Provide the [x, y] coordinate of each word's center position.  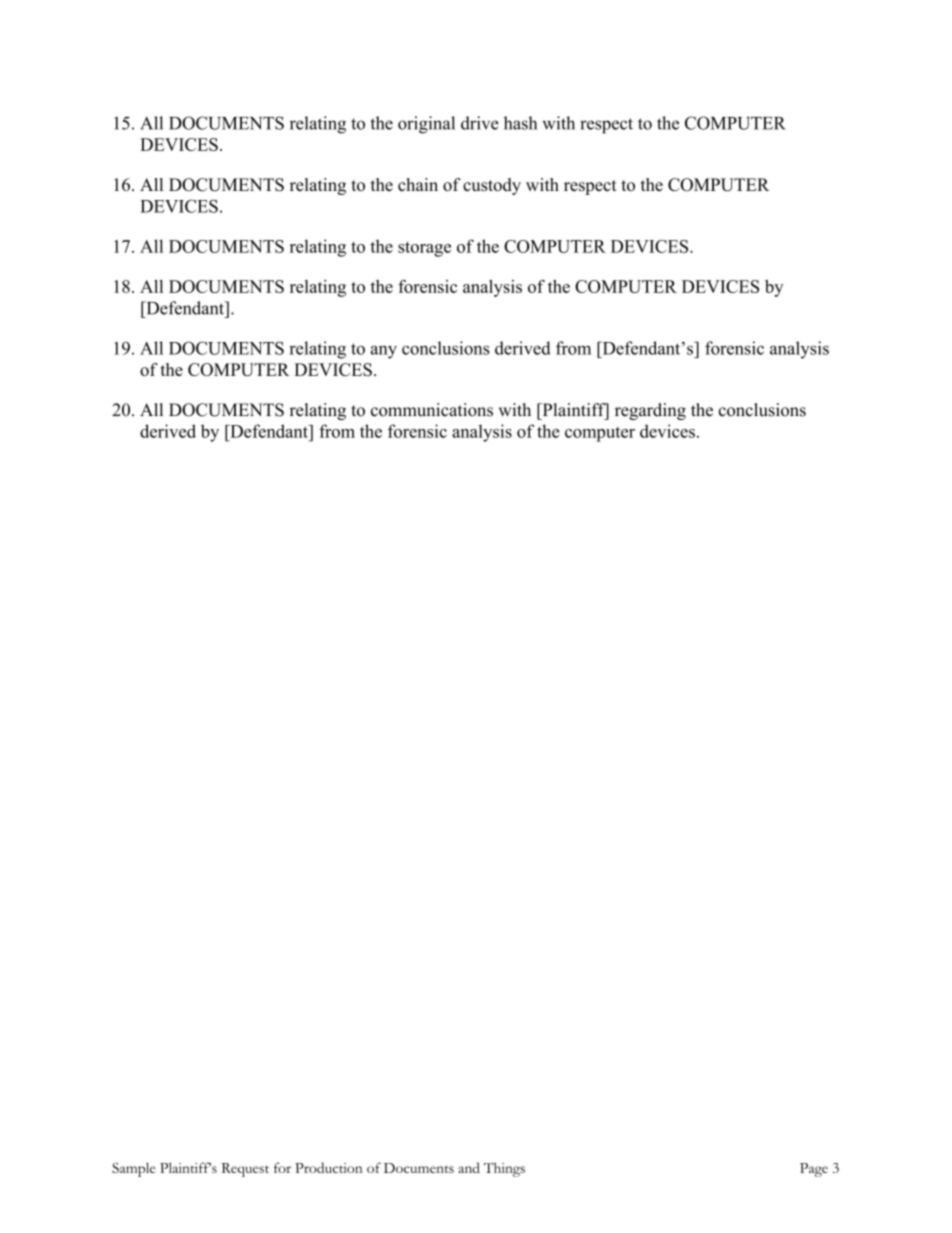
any [383, 352]
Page [814, 1170]
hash [520, 123]
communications [432, 410]
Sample [134, 1170]
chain [418, 184]
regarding [650, 411]
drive [480, 123]
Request [245, 1170]
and [469, 1167]
